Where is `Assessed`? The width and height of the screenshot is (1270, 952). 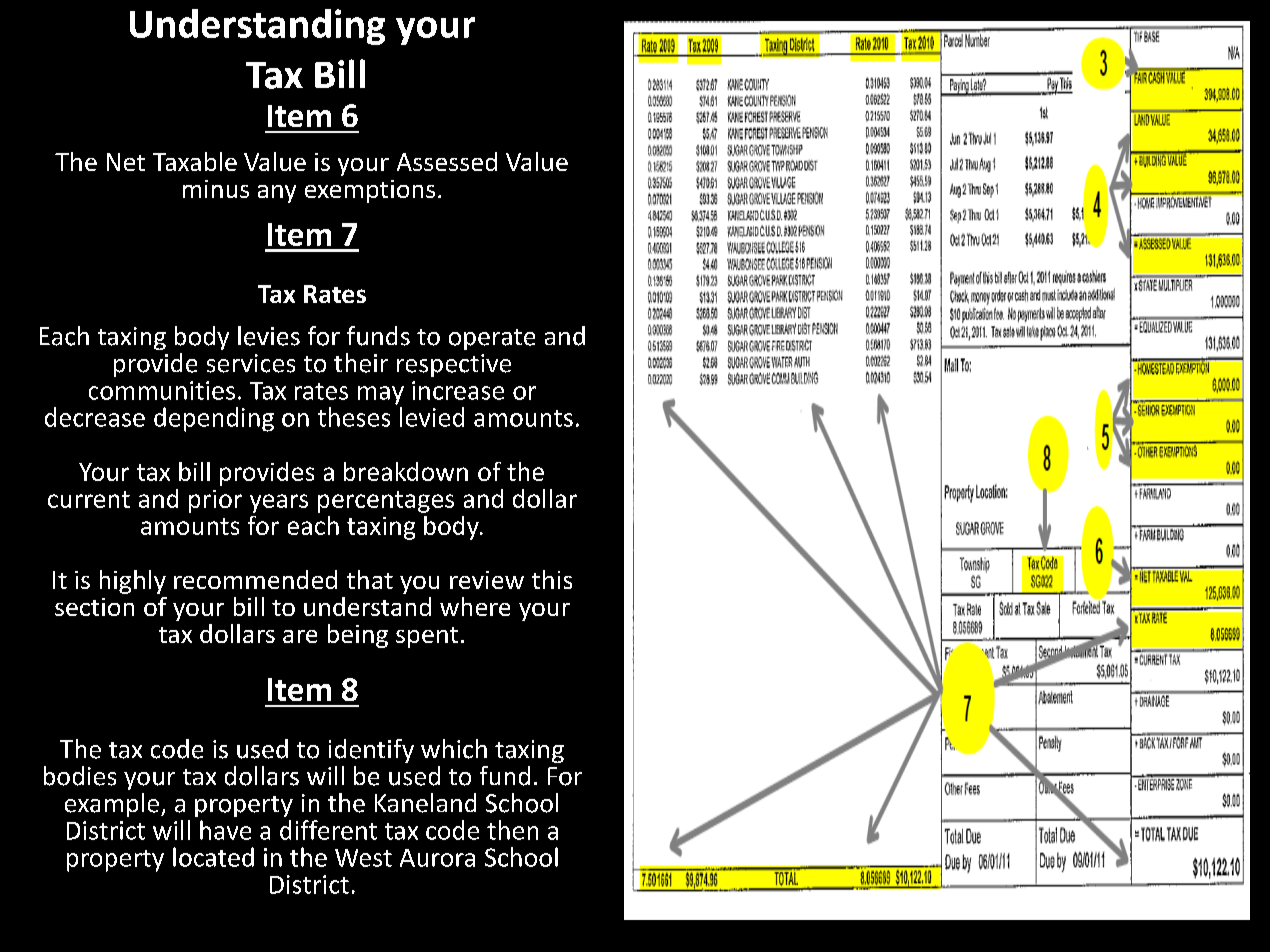 Assessed is located at coordinates (447, 161).
